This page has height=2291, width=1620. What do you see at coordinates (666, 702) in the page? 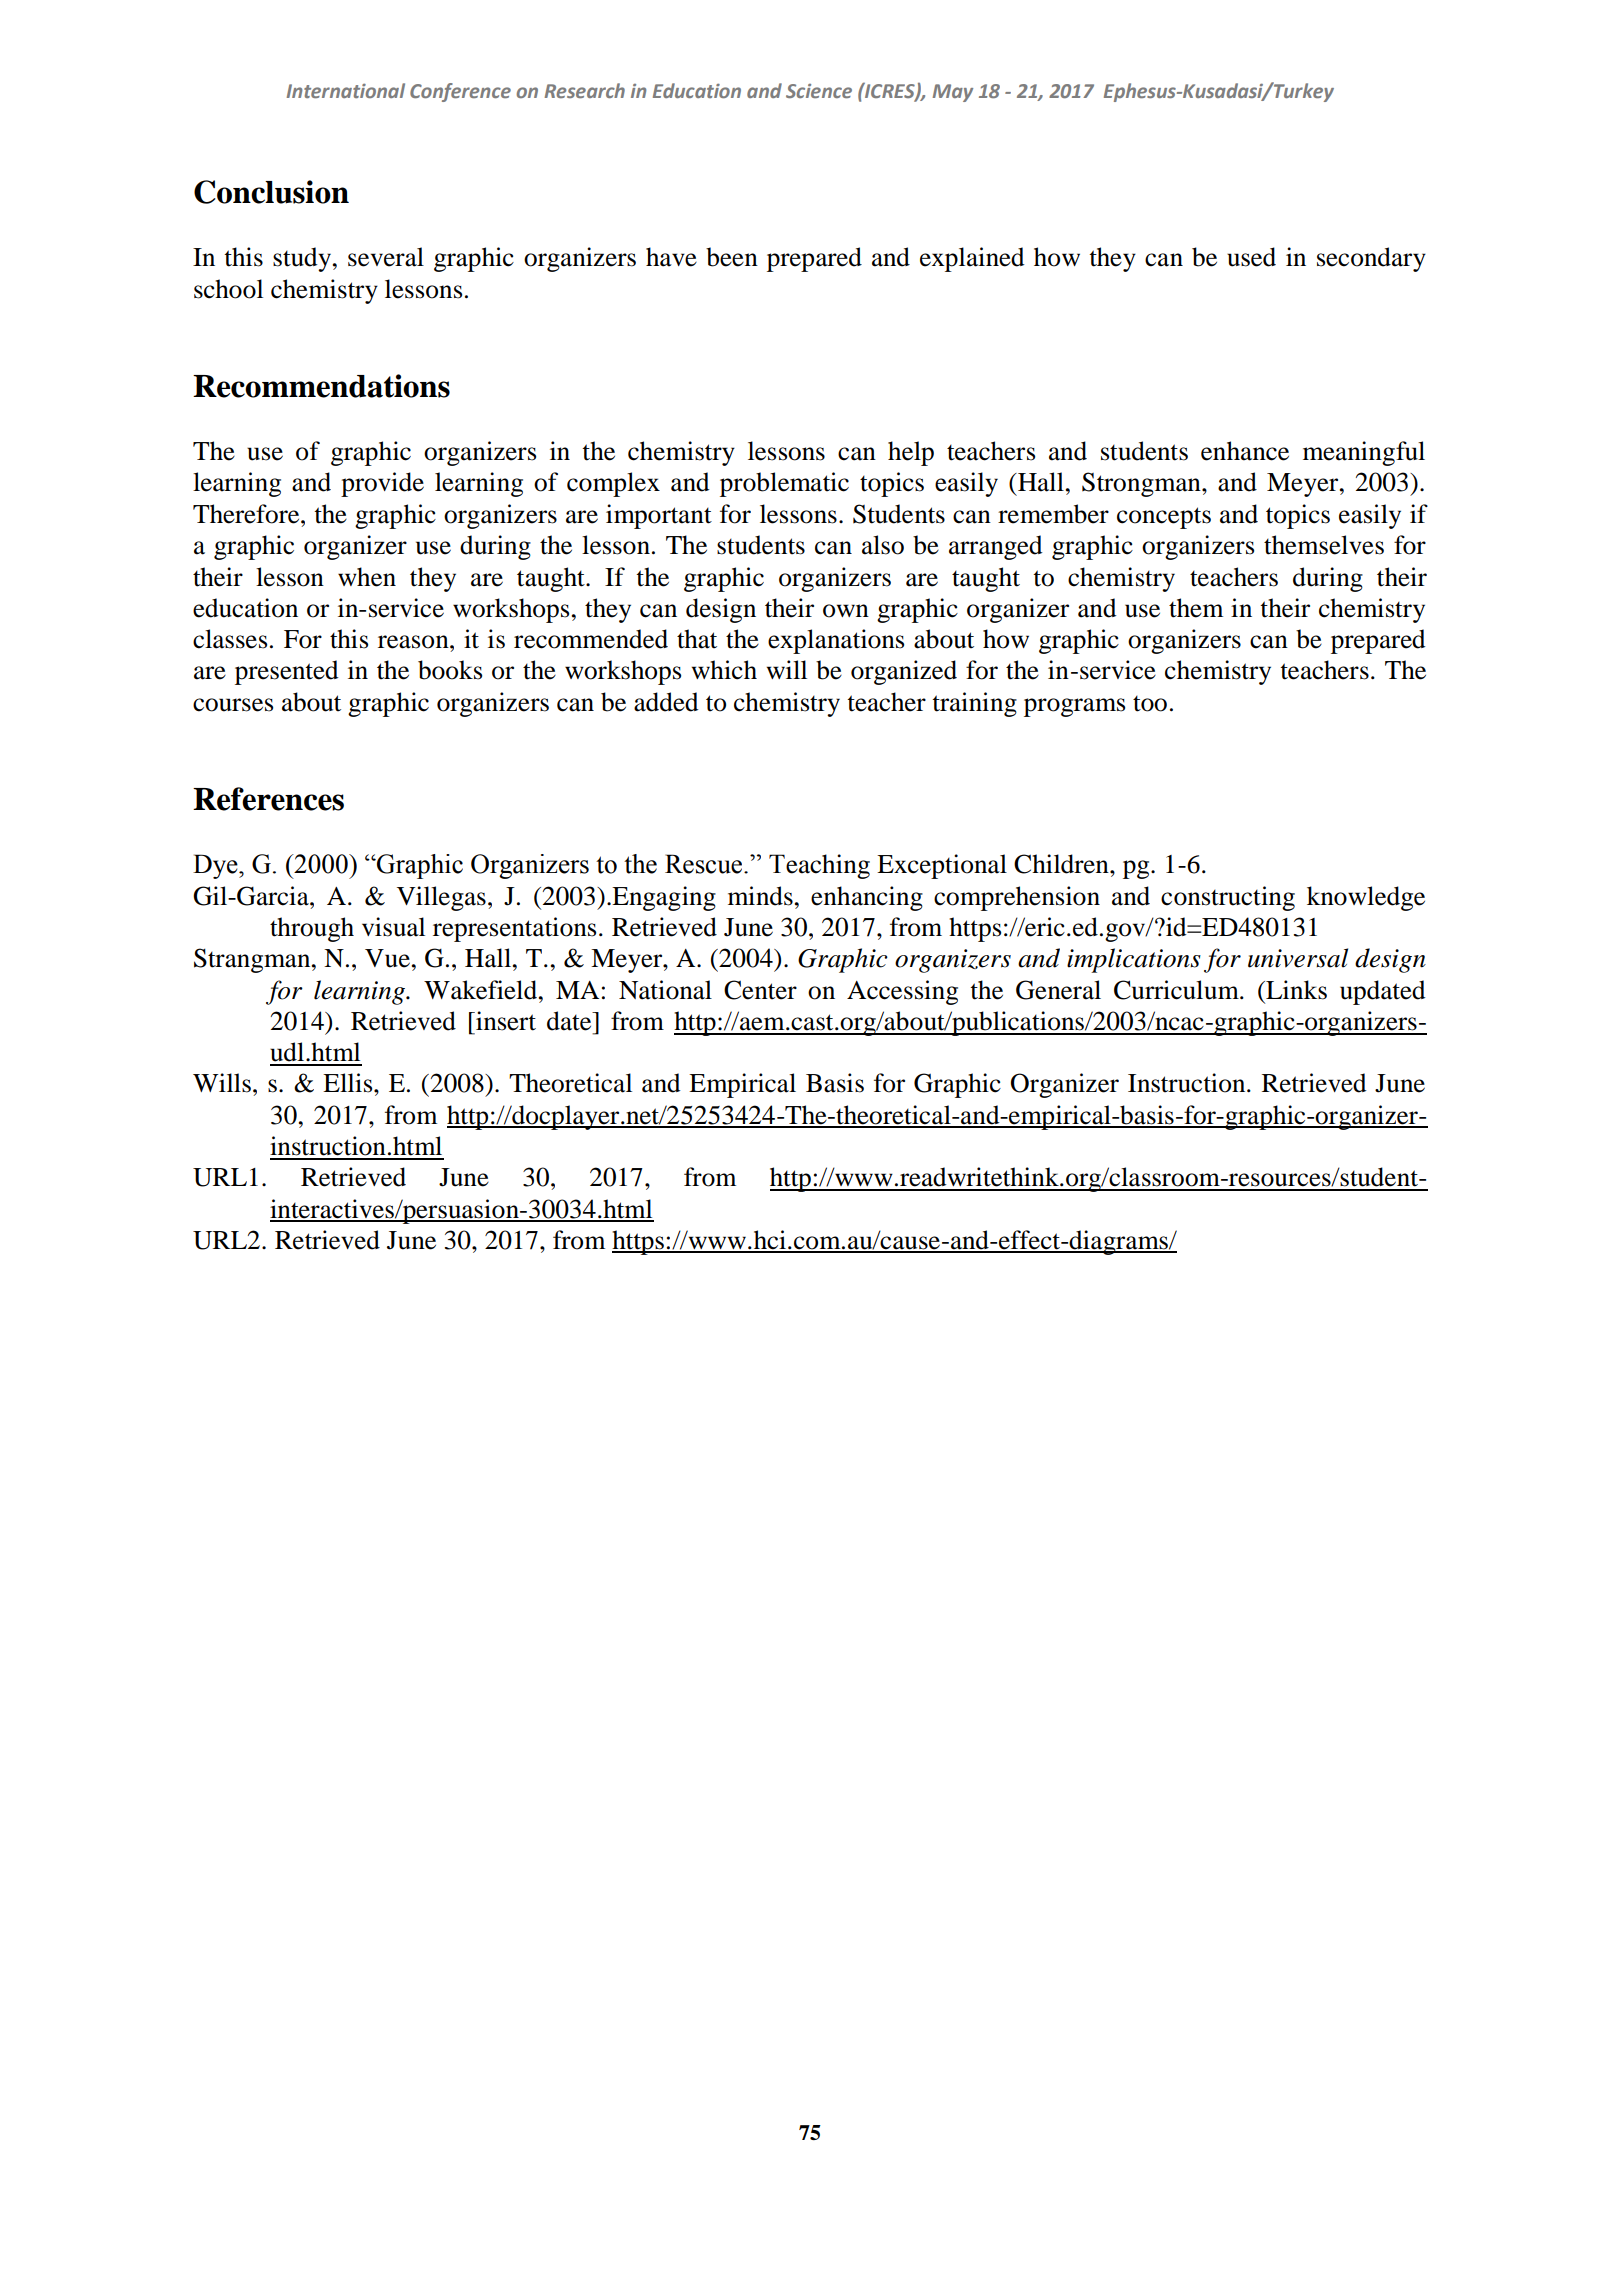
I see `added` at bounding box center [666, 702].
